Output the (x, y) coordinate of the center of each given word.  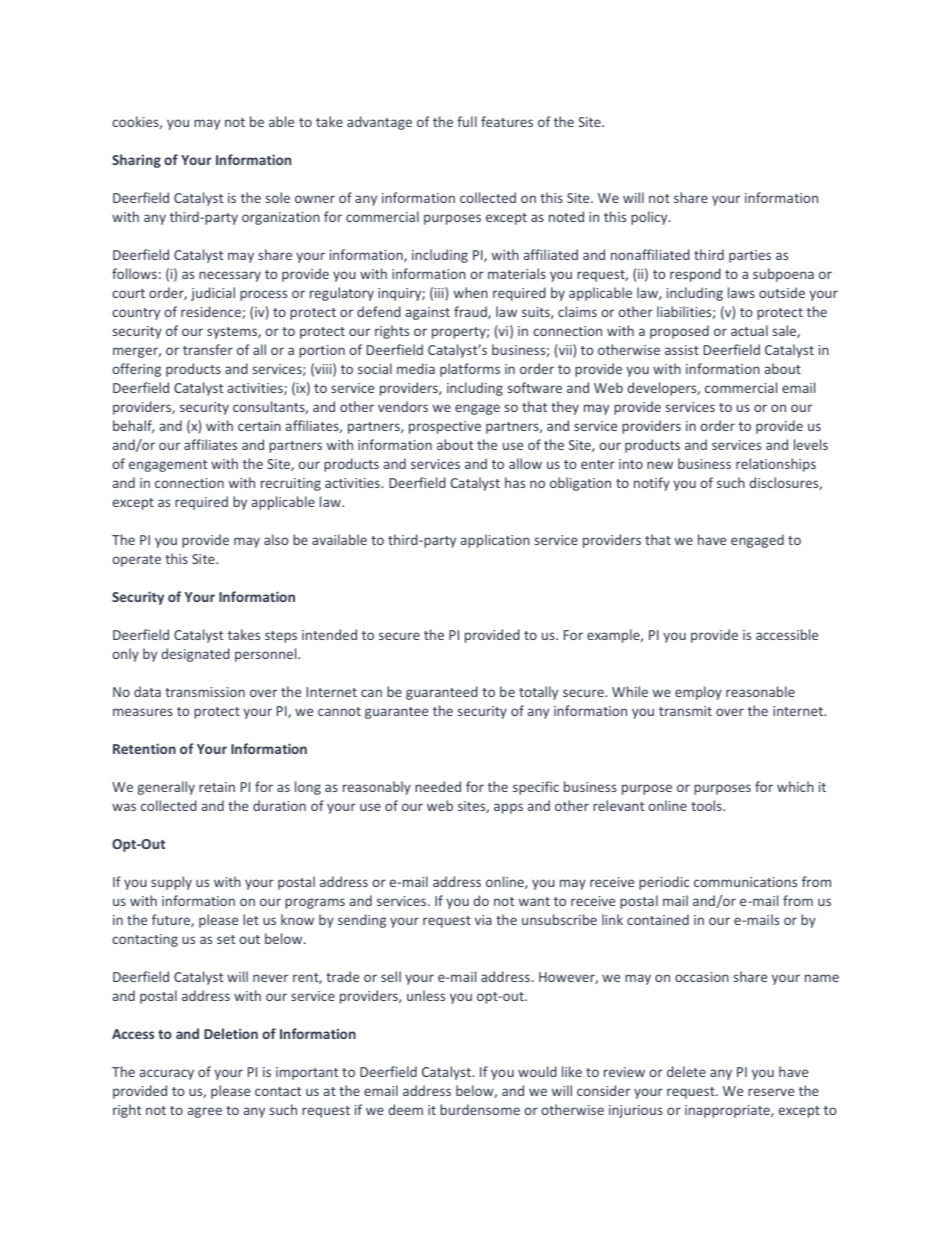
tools (707, 805)
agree (205, 1112)
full (467, 121)
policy (650, 218)
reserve (771, 1092)
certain (259, 426)
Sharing (136, 161)
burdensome (480, 1109)
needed (438, 786)
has (515, 482)
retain (217, 787)
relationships (776, 465)
